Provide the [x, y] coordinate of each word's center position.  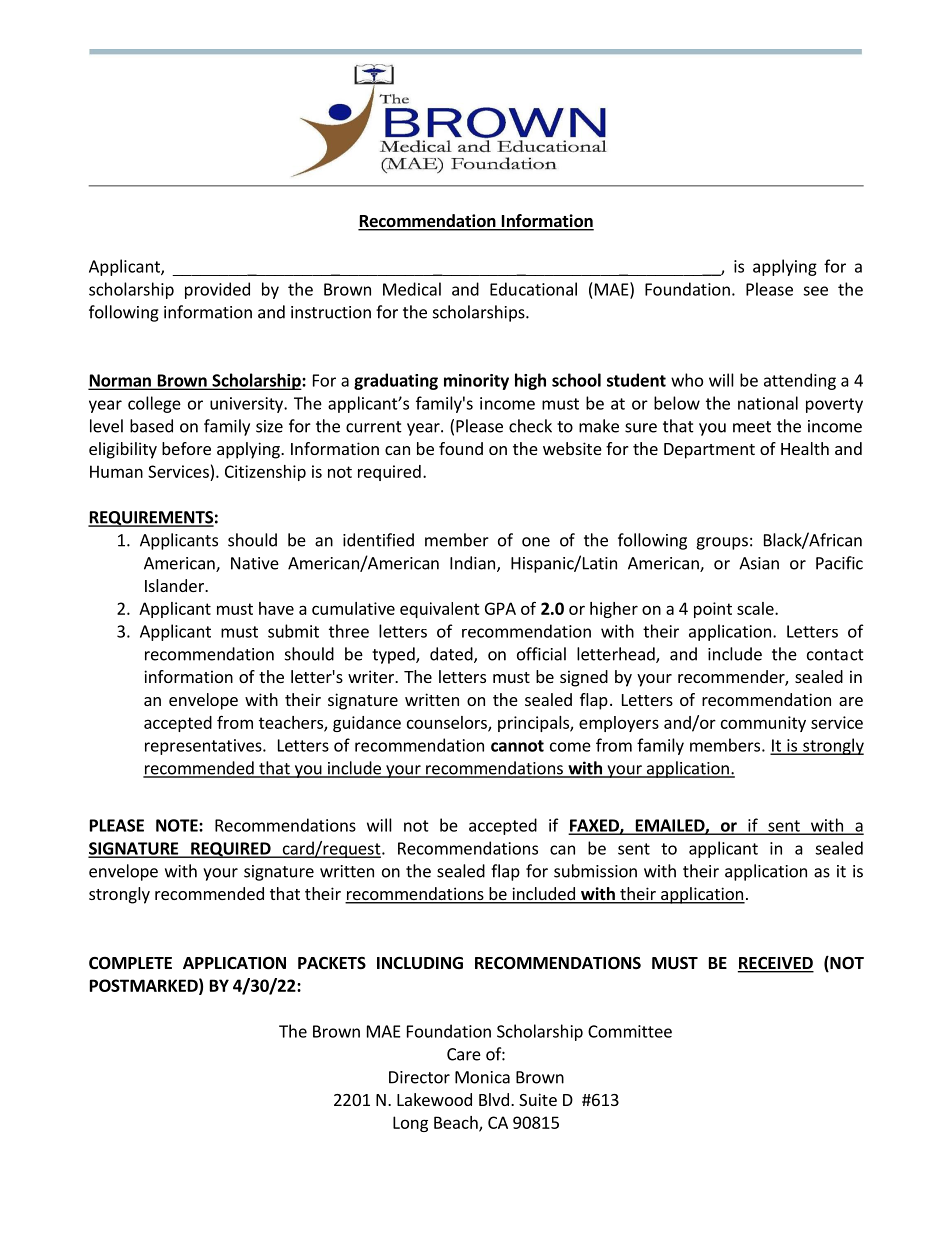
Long [410, 1124]
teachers [292, 723]
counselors [448, 723]
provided [217, 290]
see [815, 291]
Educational [533, 289]
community [763, 724]
